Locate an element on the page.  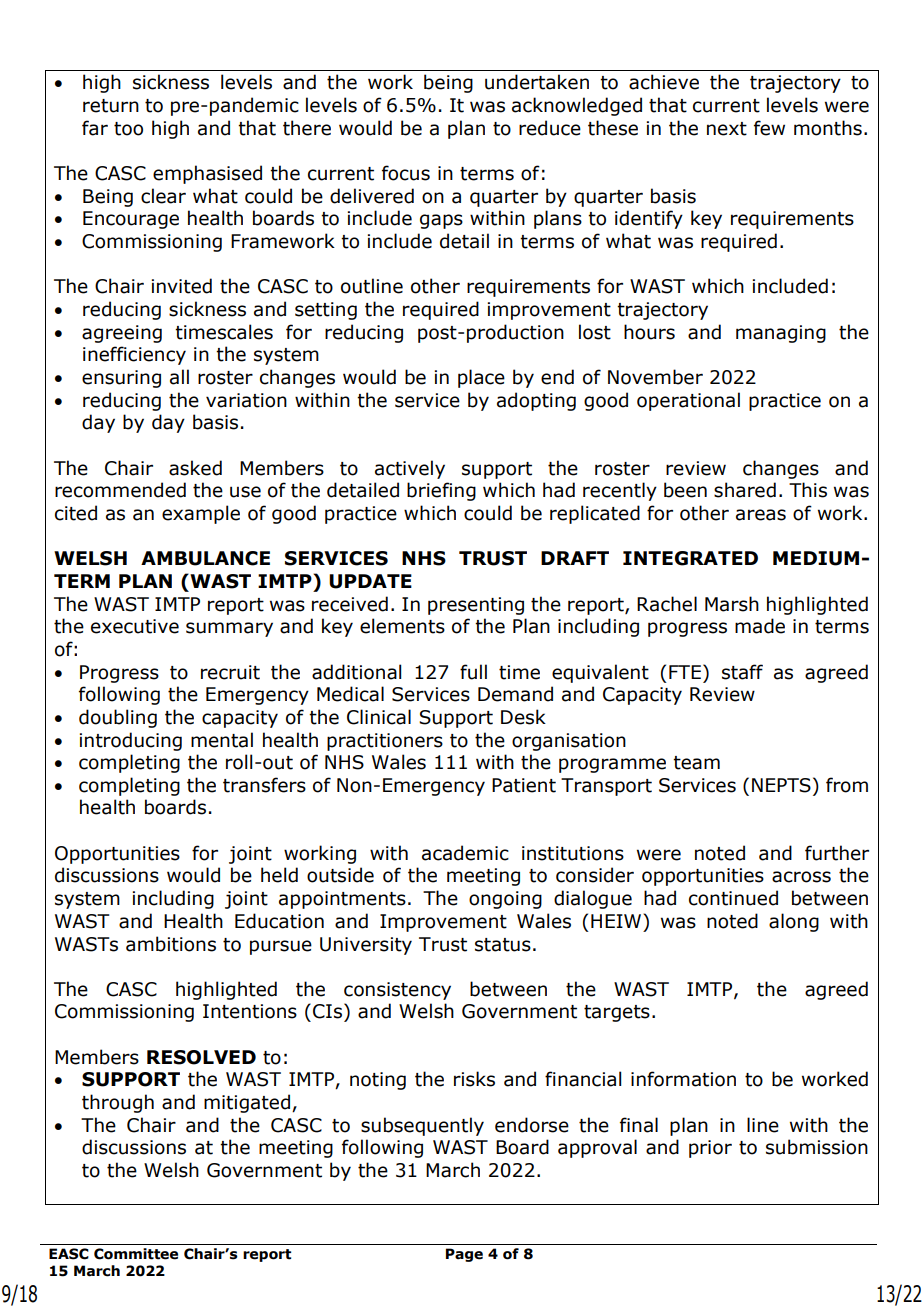
across is located at coordinates (801, 877).
